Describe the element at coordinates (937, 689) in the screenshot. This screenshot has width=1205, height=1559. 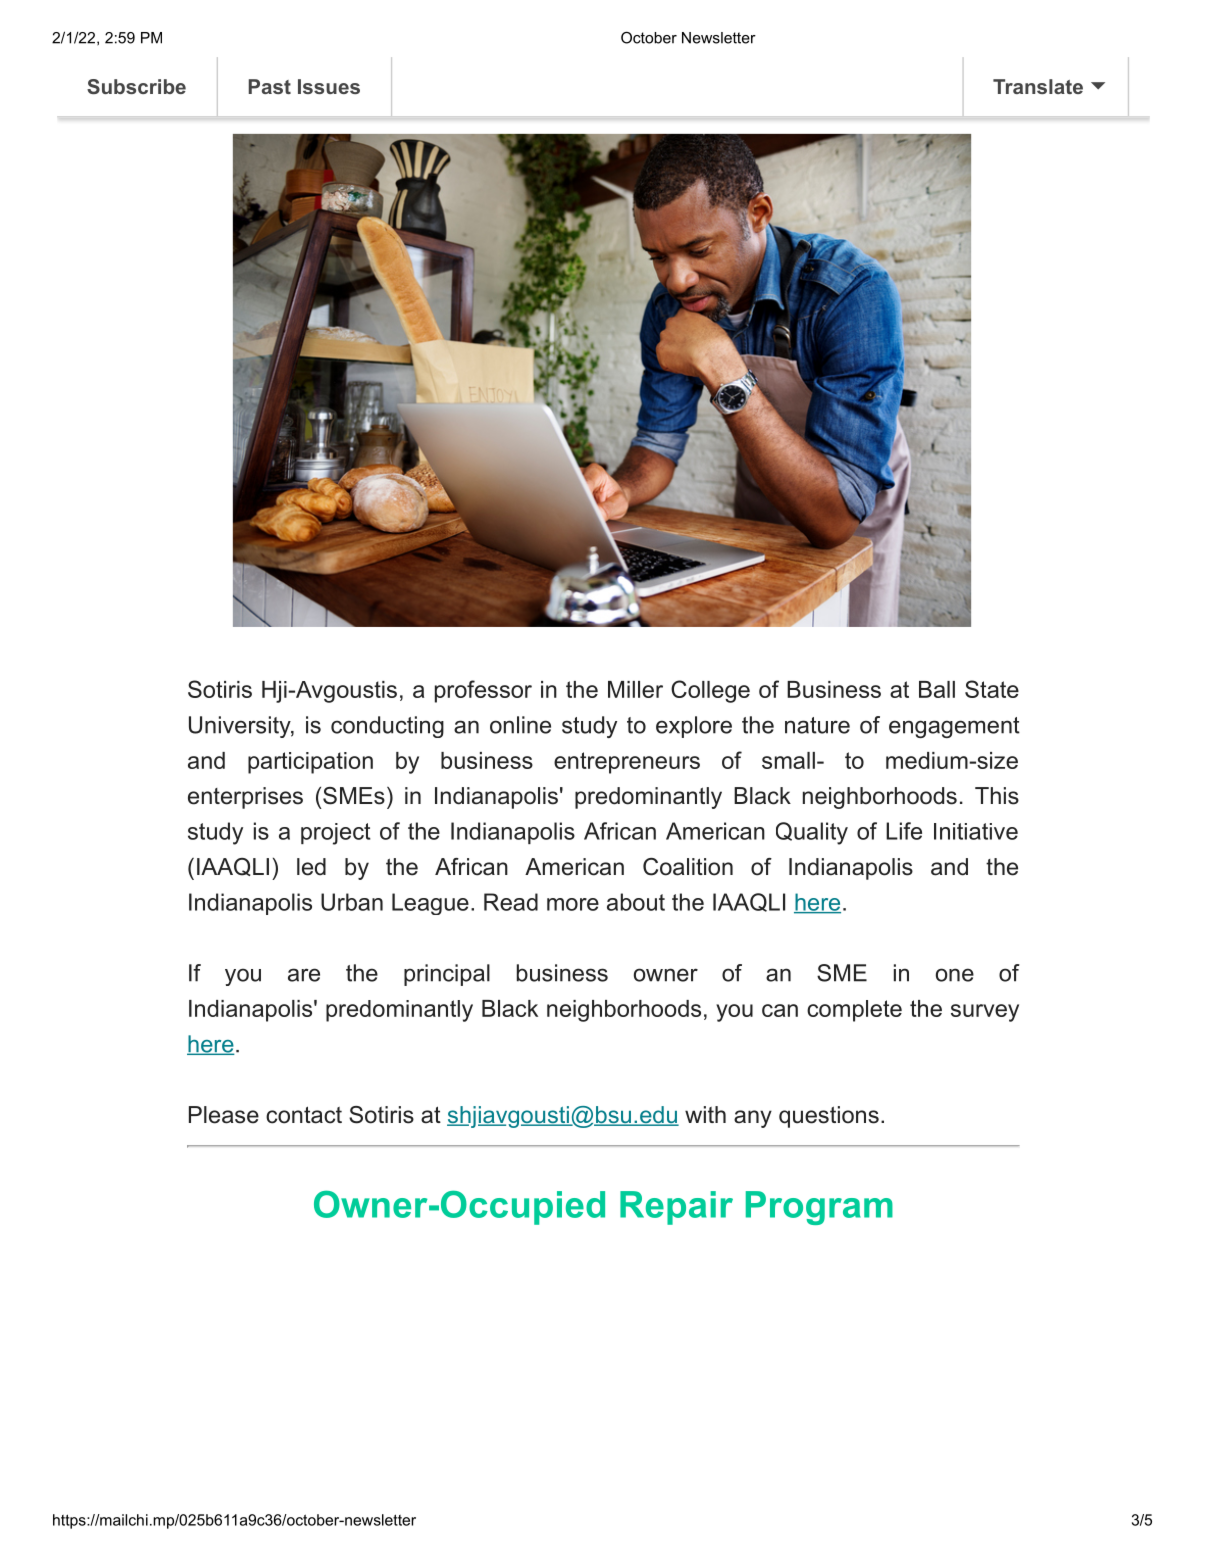
I see `Ball` at that location.
